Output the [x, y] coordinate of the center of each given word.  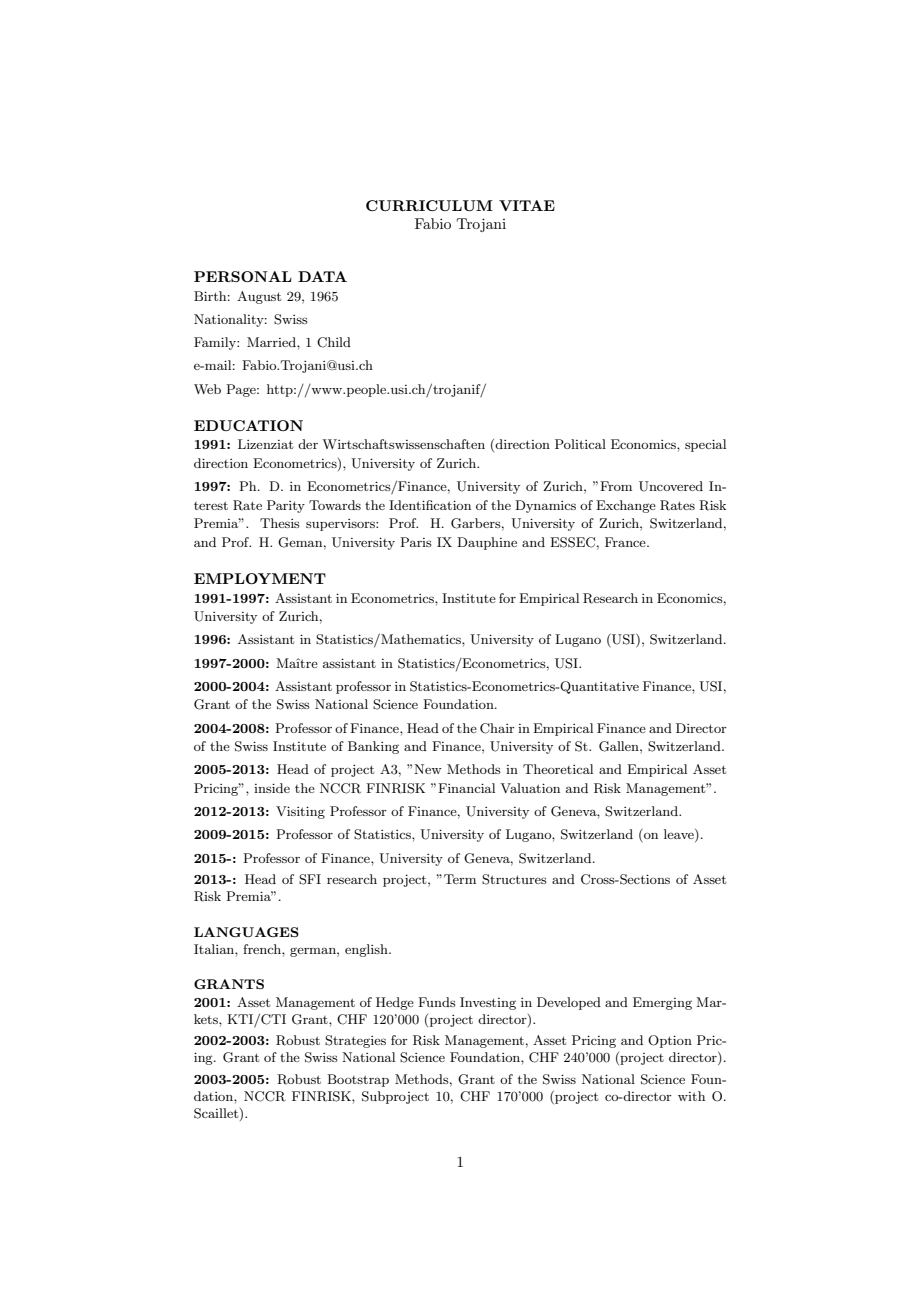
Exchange [626, 506]
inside [272, 788]
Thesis [280, 523]
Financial [466, 788]
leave [680, 835]
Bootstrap [358, 1080]
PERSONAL [243, 276]
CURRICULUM [429, 205]
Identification [430, 505]
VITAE [527, 205]
